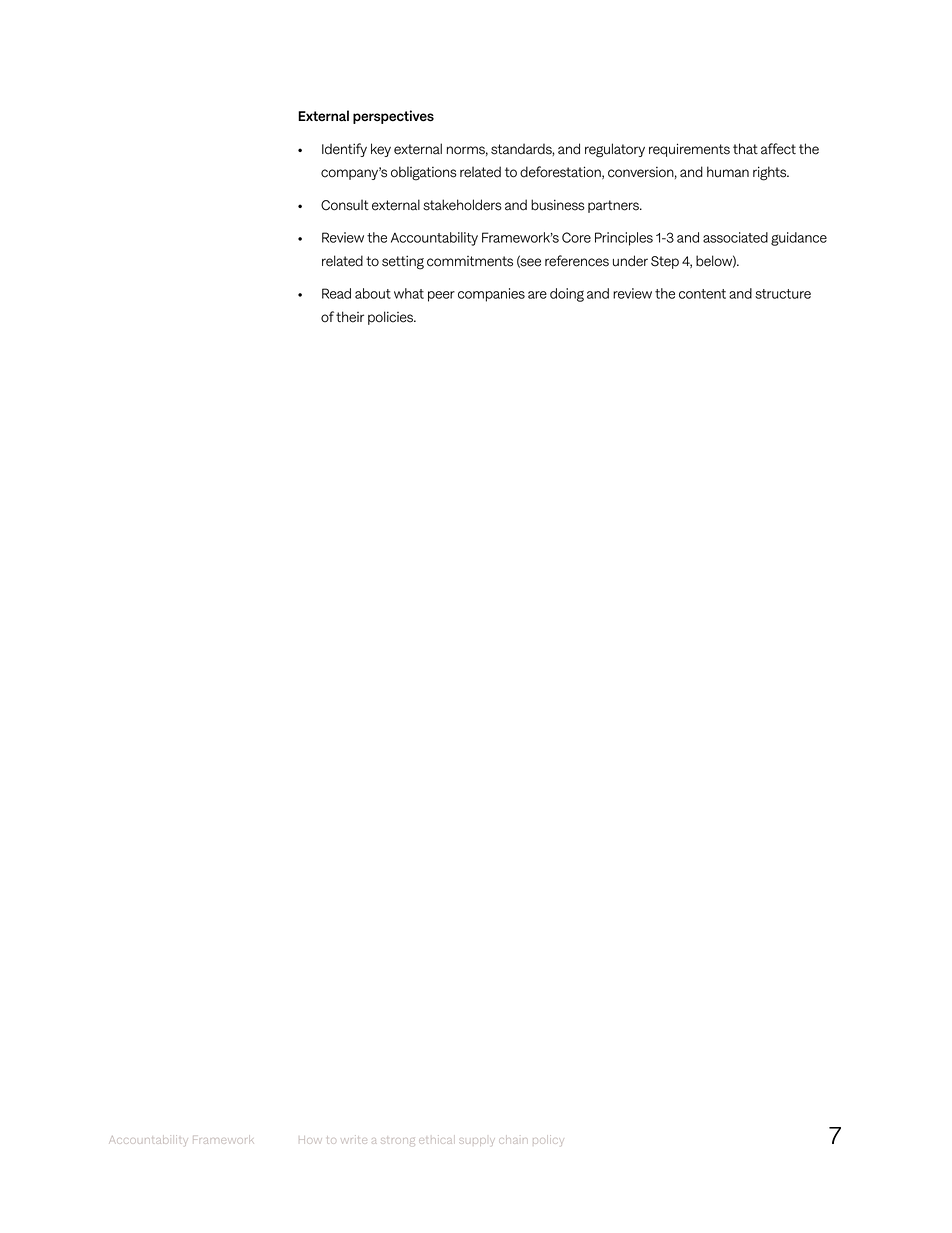  I want to click on business, so click(557, 205).
